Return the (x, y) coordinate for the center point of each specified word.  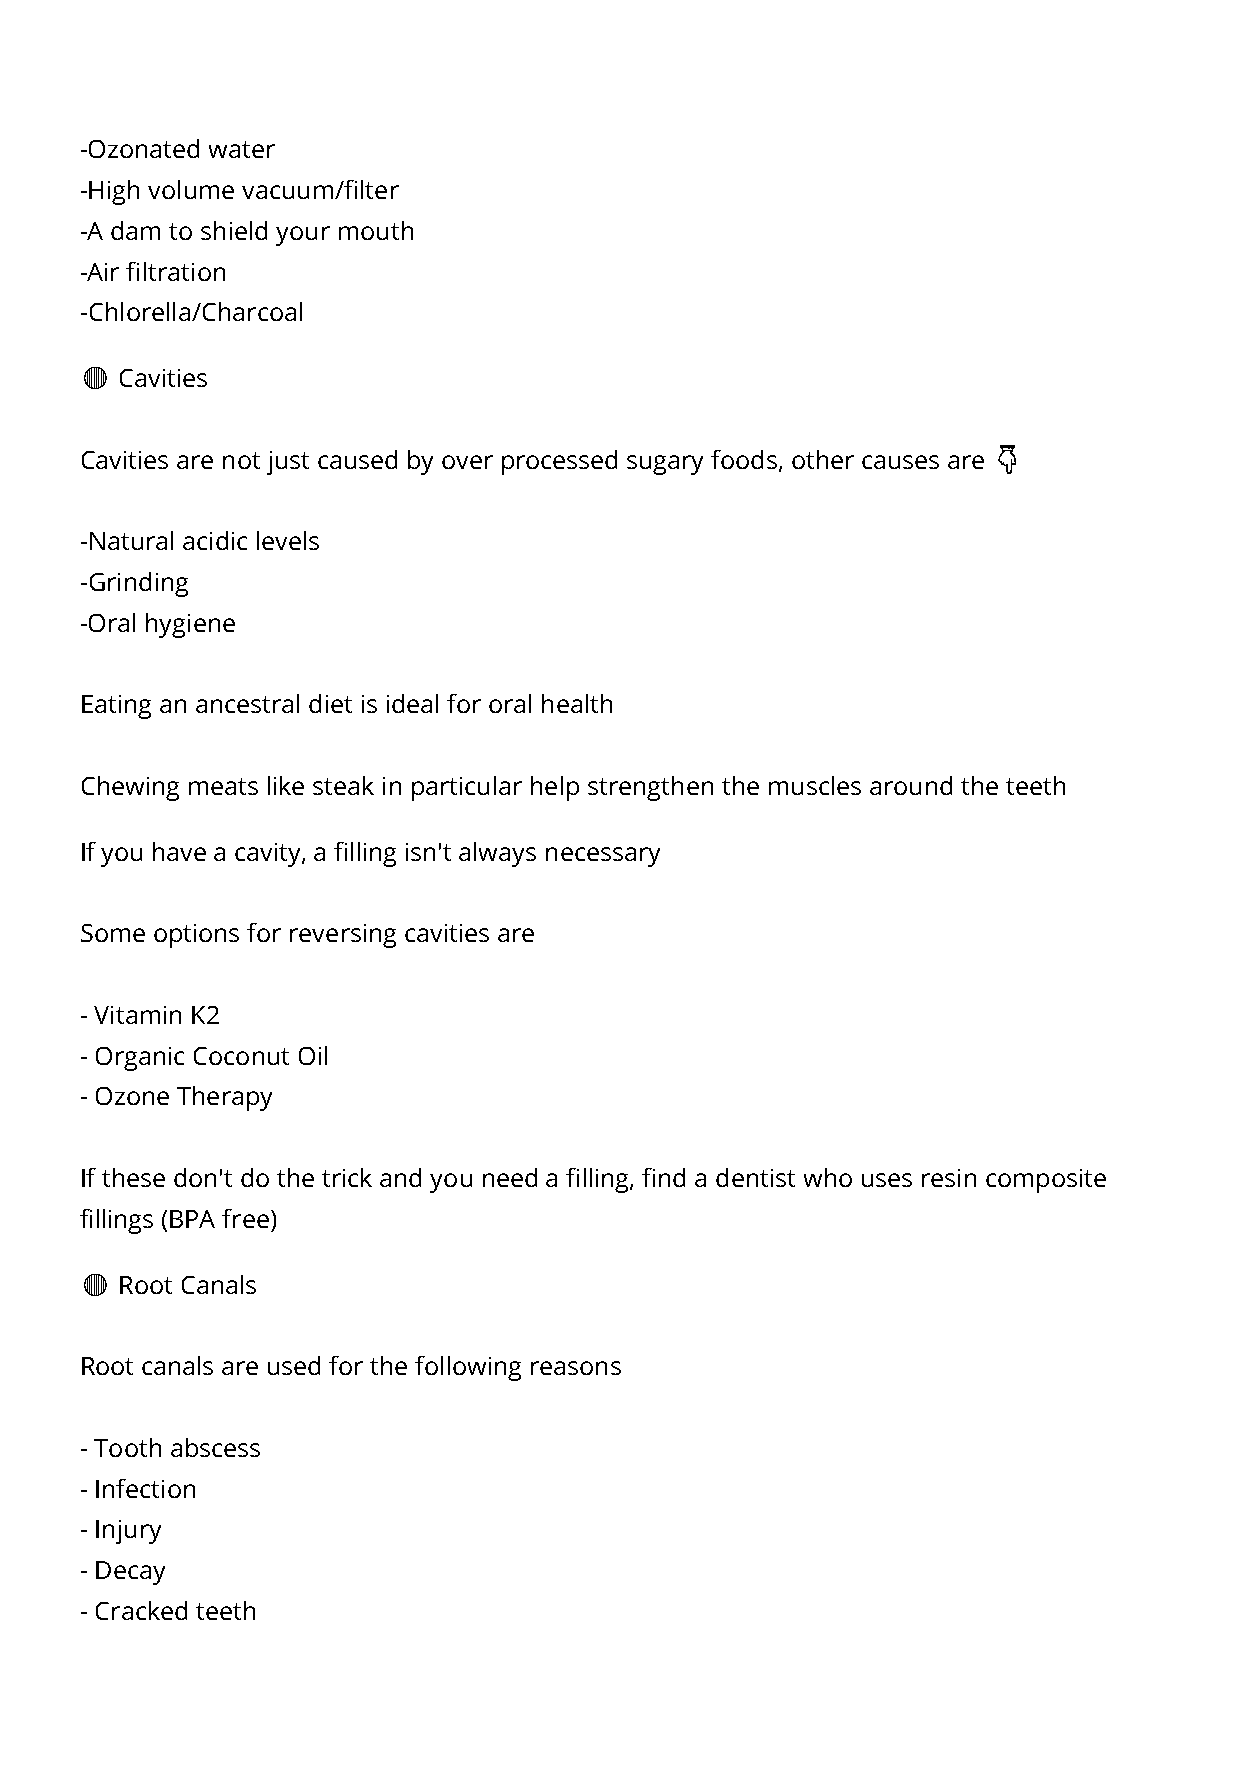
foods (744, 459)
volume (191, 189)
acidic (215, 540)
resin (949, 1178)
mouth (376, 230)
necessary (603, 857)
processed (559, 462)
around (911, 785)
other (823, 459)
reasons (576, 1368)
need (510, 1177)
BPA (192, 1219)
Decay (130, 1573)
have (179, 851)
